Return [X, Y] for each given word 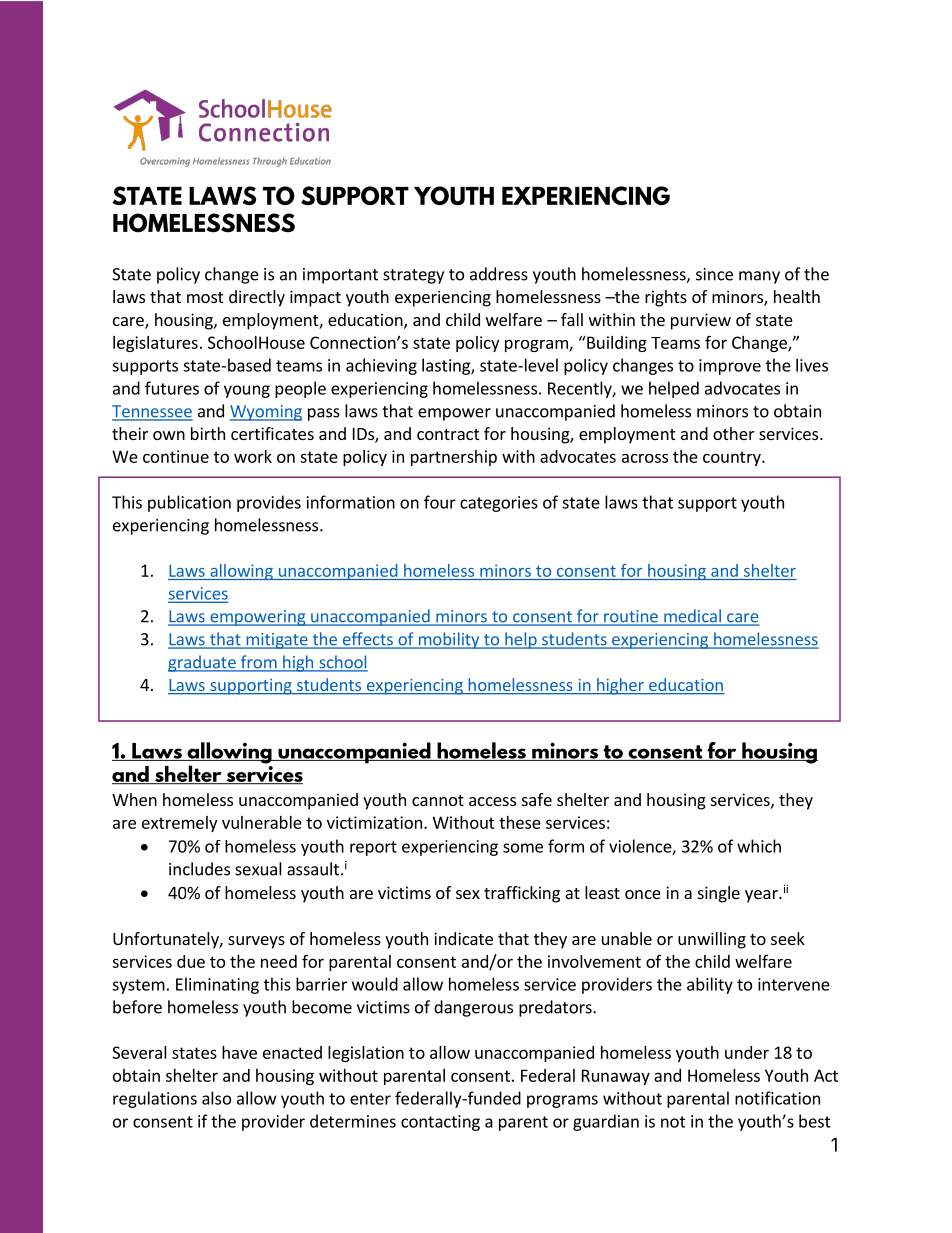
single [719, 894]
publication [189, 503]
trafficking [522, 894]
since [714, 274]
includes [199, 869]
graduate [203, 663]
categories [499, 504]
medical [692, 617]
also [216, 1098]
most [205, 297]
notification [777, 1098]
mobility [449, 640]
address [499, 274]
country [733, 458]
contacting [440, 1123]
